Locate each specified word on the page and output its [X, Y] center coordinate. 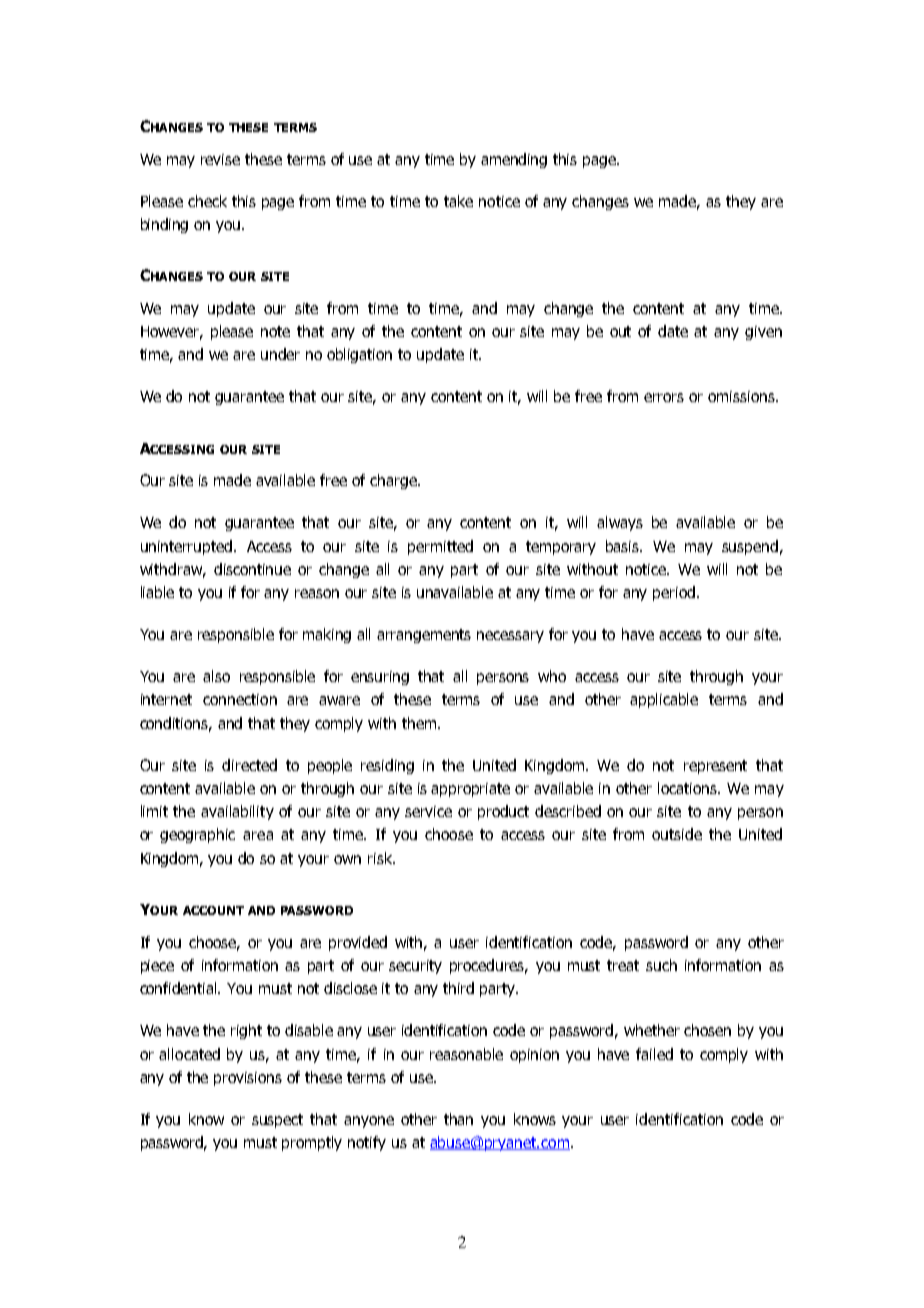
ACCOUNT [213, 910]
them [420, 723]
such [661, 965]
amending [514, 160]
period [674, 593]
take [458, 201]
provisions [248, 1079]
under [280, 354]
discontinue [252, 569]
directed [249, 765]
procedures [488, 966]
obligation [359, 355]
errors [664, 397]
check [207, 201]
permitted [440, 547]
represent [715, 767]
